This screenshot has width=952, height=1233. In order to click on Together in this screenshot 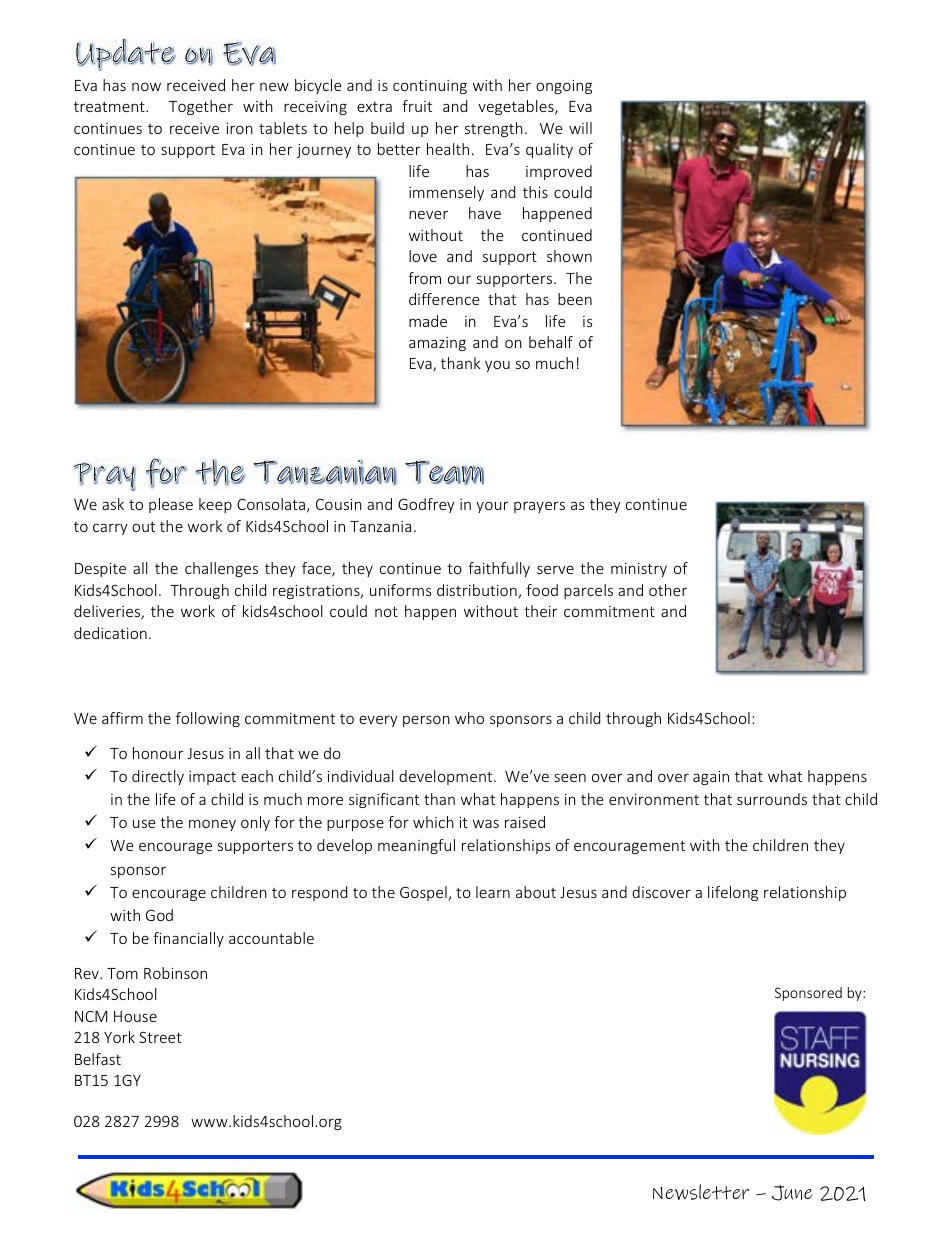, I will do `click(201, 107)`.
